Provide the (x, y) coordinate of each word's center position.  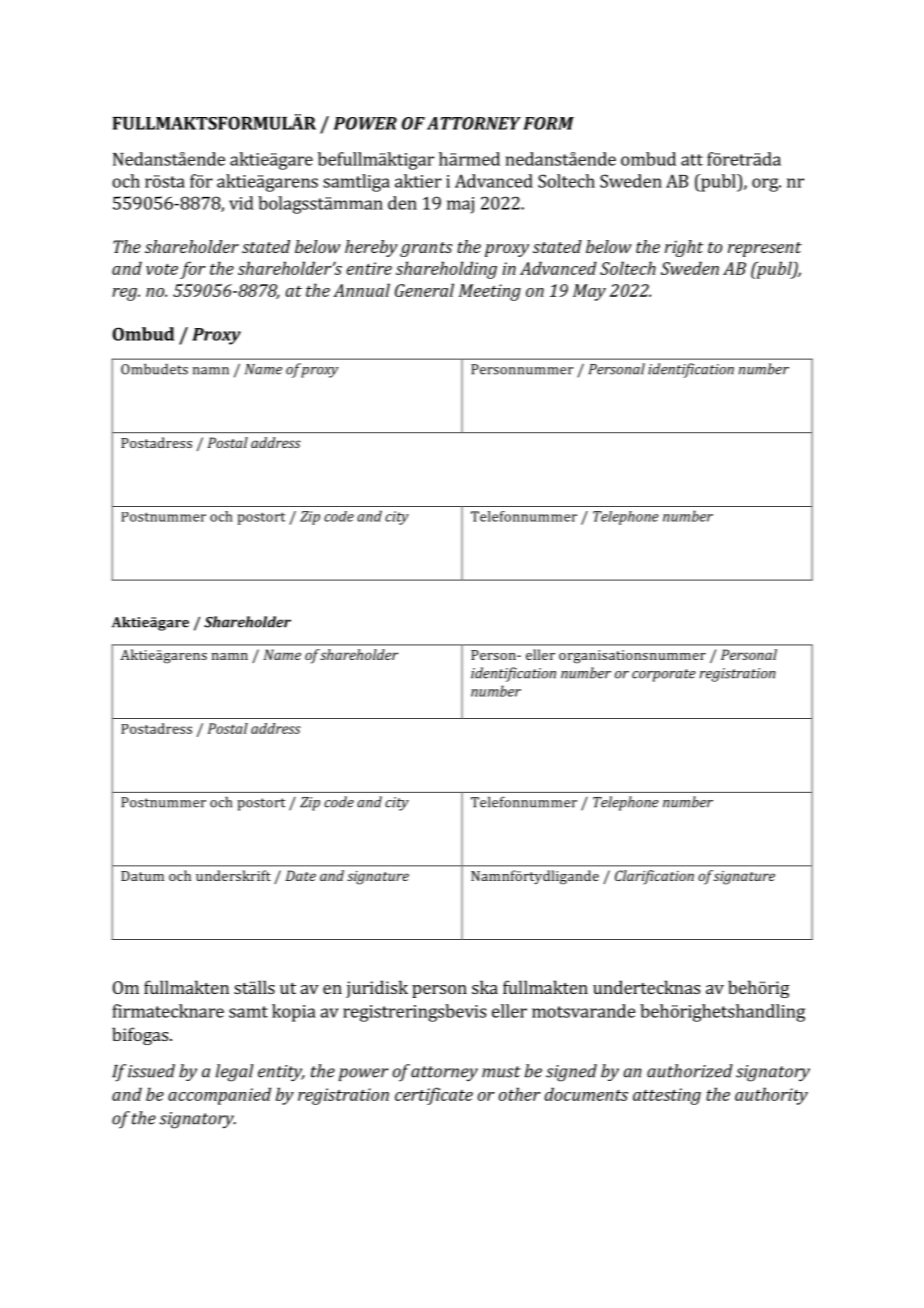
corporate (664, 675)
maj (460, 205)
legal (235, 1073)
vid (241, 203)
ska (485, 987)
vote (162, 269)
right (684, 248)
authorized (690, 1071)
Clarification (654, 877)
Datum (142, 876)
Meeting (490, 292)
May (589, 292)
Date (301, 875)
